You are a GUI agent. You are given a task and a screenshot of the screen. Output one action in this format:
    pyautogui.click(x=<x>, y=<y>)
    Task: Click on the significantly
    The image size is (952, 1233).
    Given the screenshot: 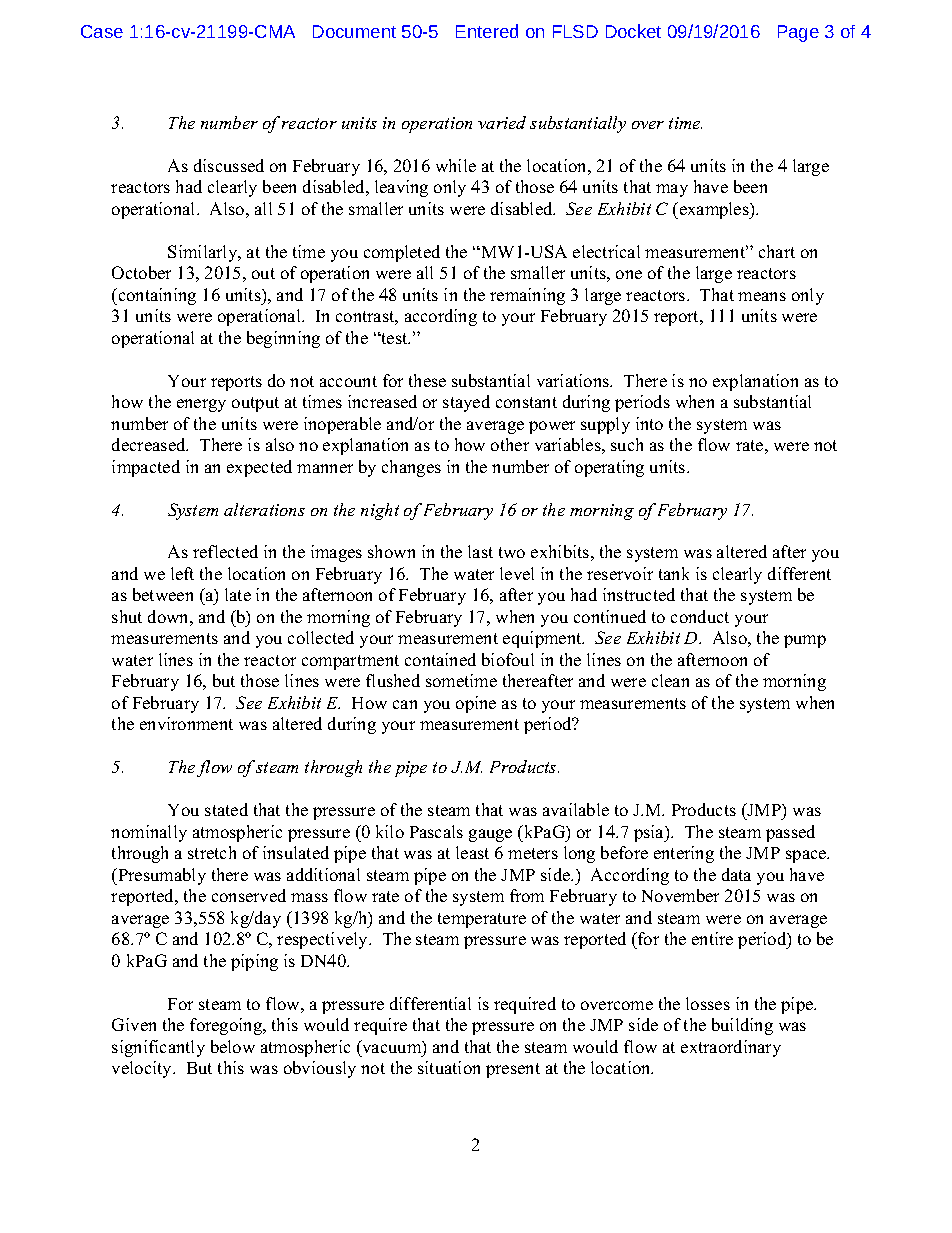 What is the action you would take?
    pyautogui.click(x=158, y=1048)
